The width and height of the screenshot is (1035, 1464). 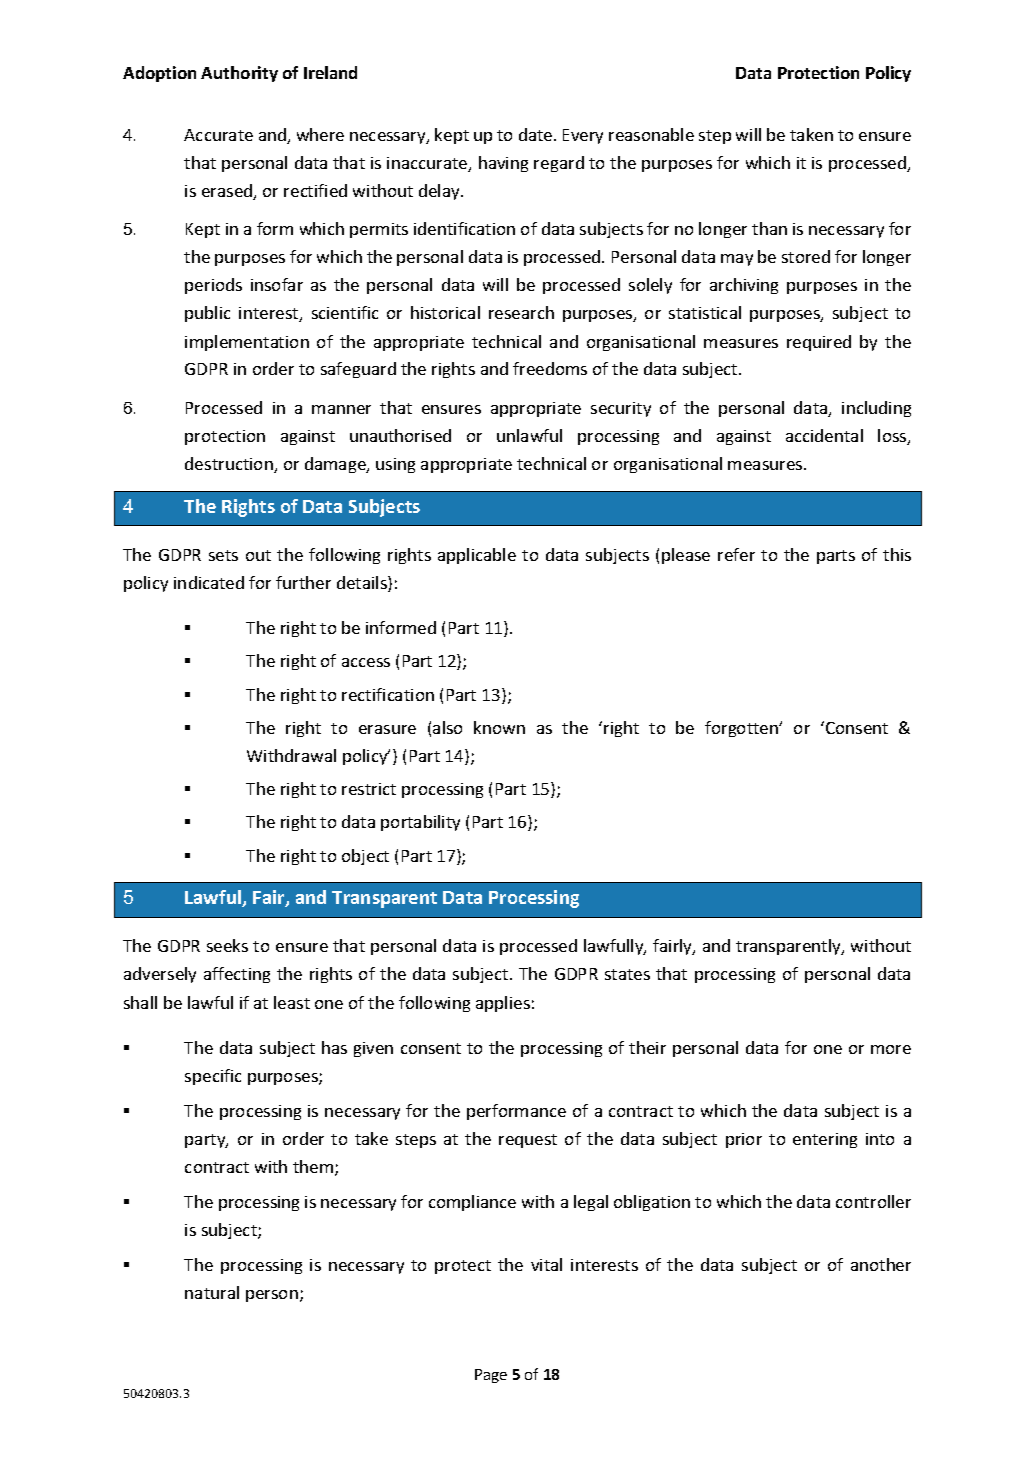 What do you see at coordinates (223, 555) in the screenshot?
I see `sets` at bounding box center [223, 555].
